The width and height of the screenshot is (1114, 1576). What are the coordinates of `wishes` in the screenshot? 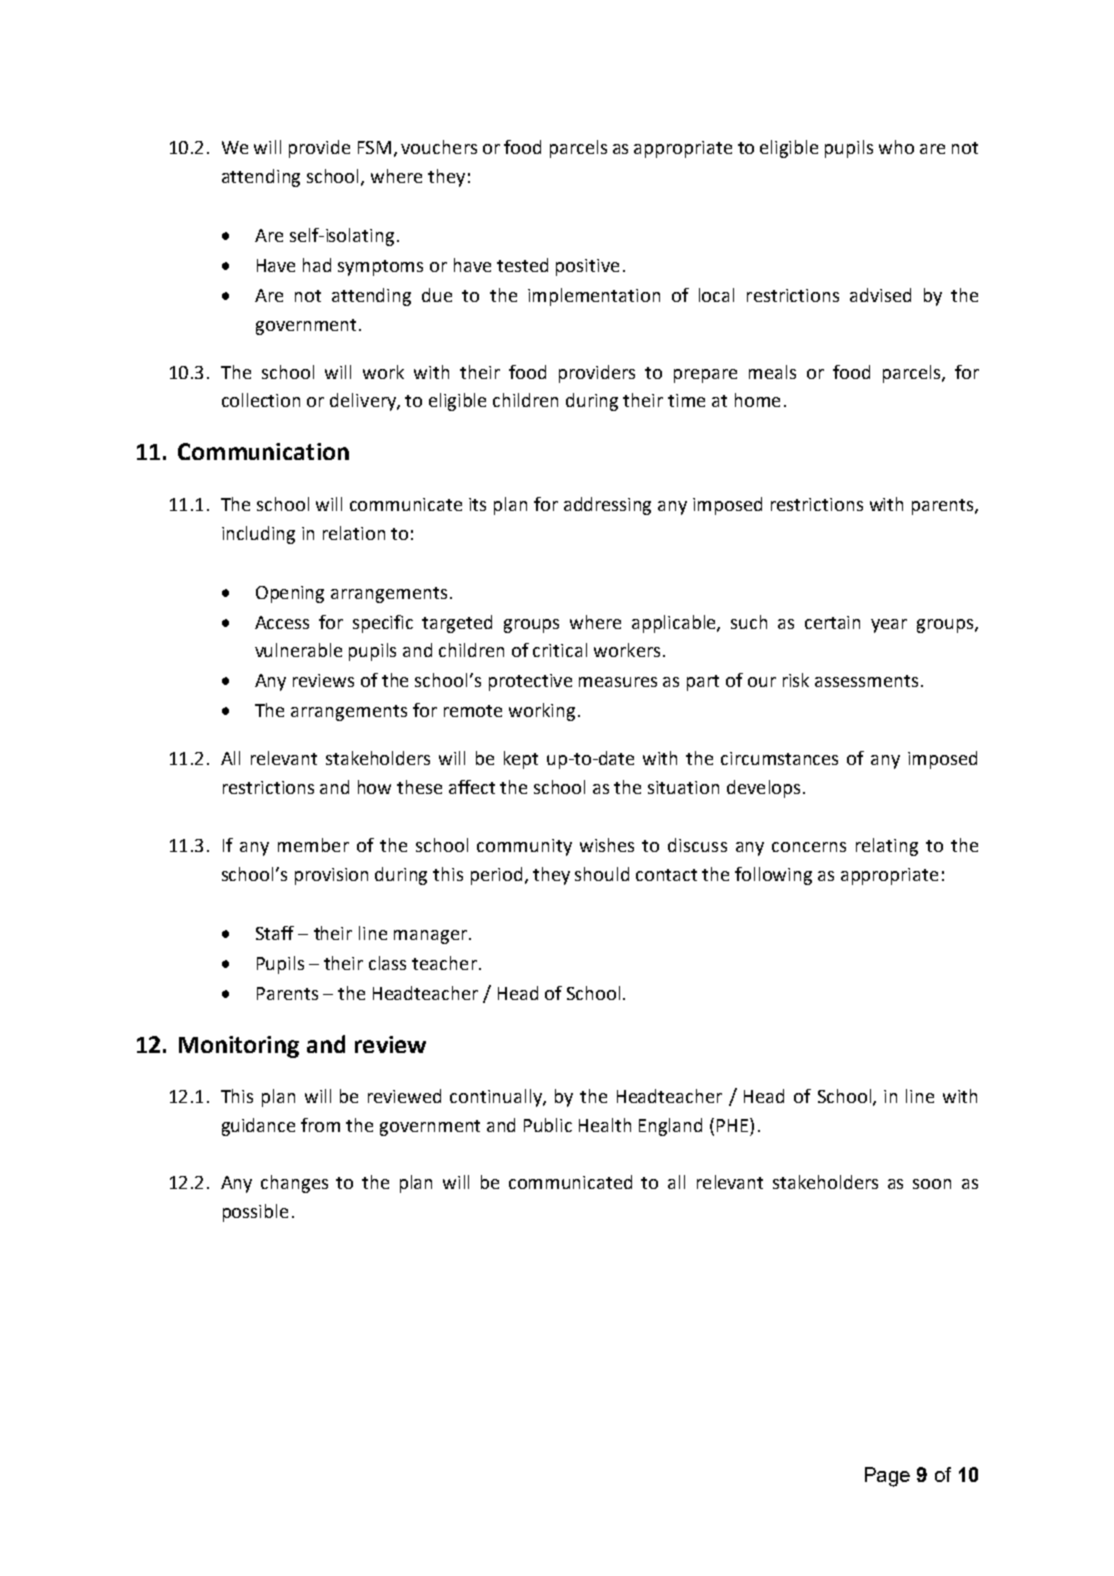 It's located at (607, 845).
